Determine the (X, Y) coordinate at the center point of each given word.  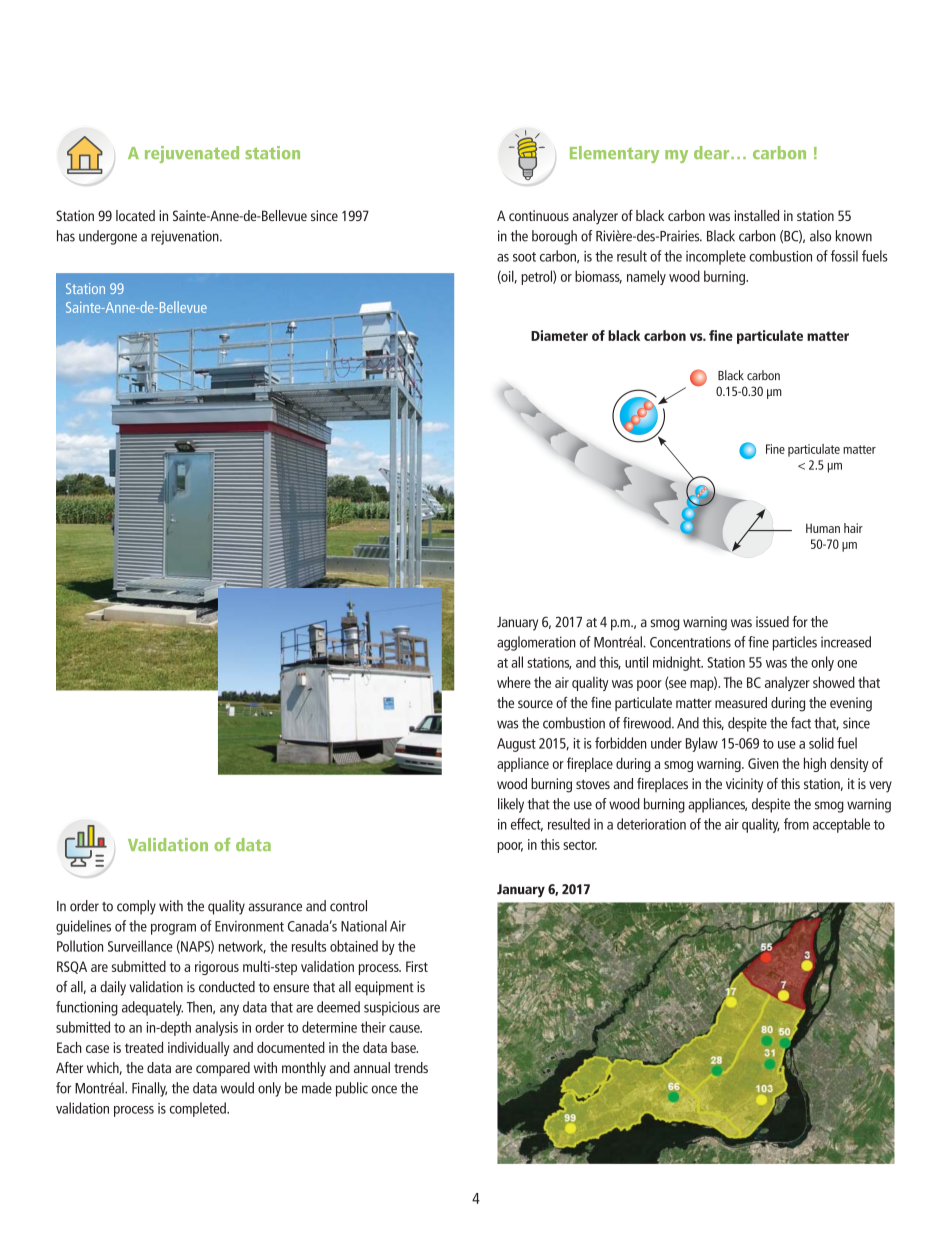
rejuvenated (192, 154)
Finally (149, 1089)
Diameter (559, 335)
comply (136, 907)
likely (511, 805)
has (66, 236)
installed (756, 215)
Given (763, 763)
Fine (775, 449)
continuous (539, 215)
